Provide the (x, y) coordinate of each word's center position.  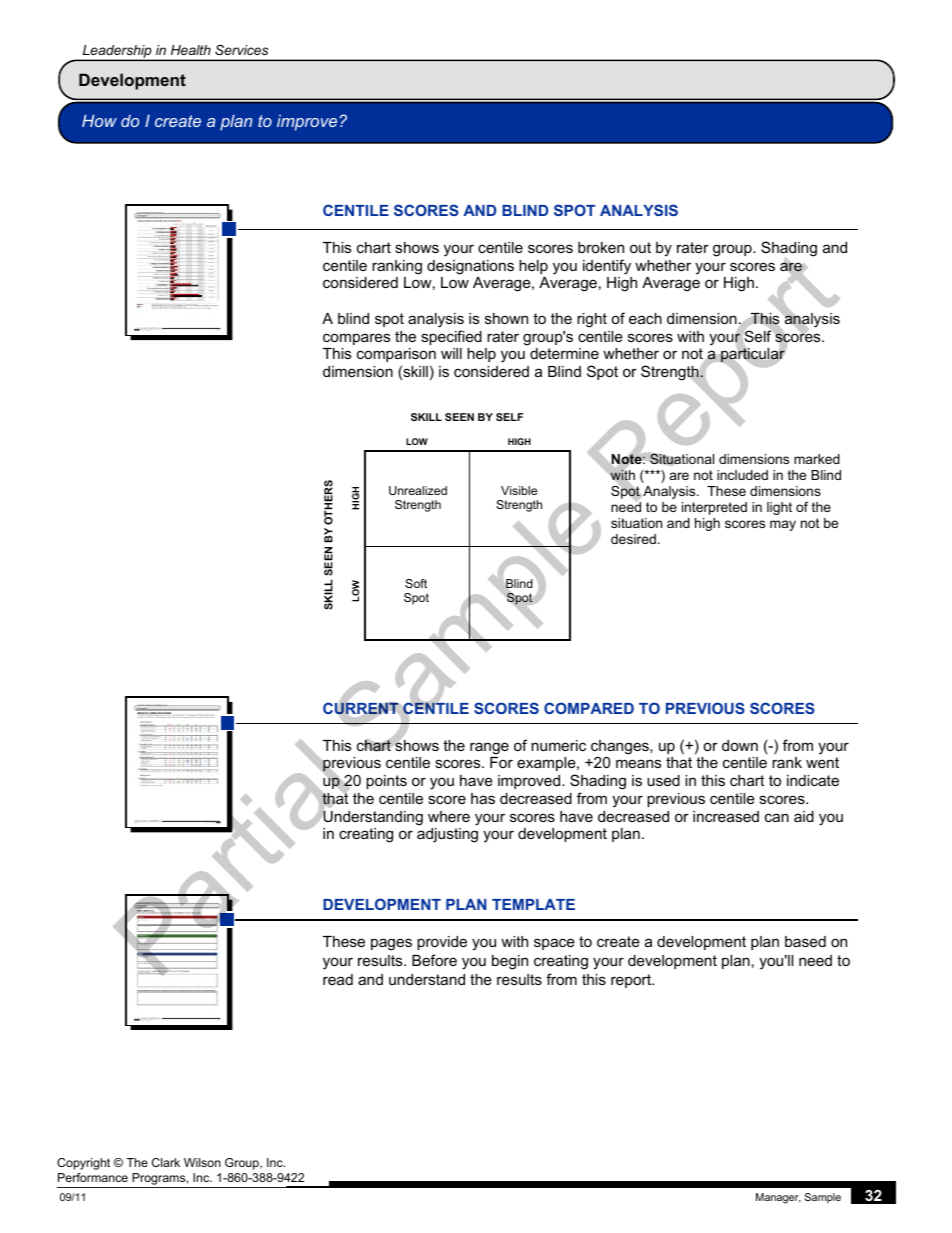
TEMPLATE (533, 904)
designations (470, 267)
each (645, 318)
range (489, 748)
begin (510, 962)
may (783, 525)
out (640, 247)
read (338, 979)
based (805, 941)
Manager (778, 1198)
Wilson (202, 1162)
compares (356, 339)
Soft (416, 583)
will (451, 353)
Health (191, 50)
